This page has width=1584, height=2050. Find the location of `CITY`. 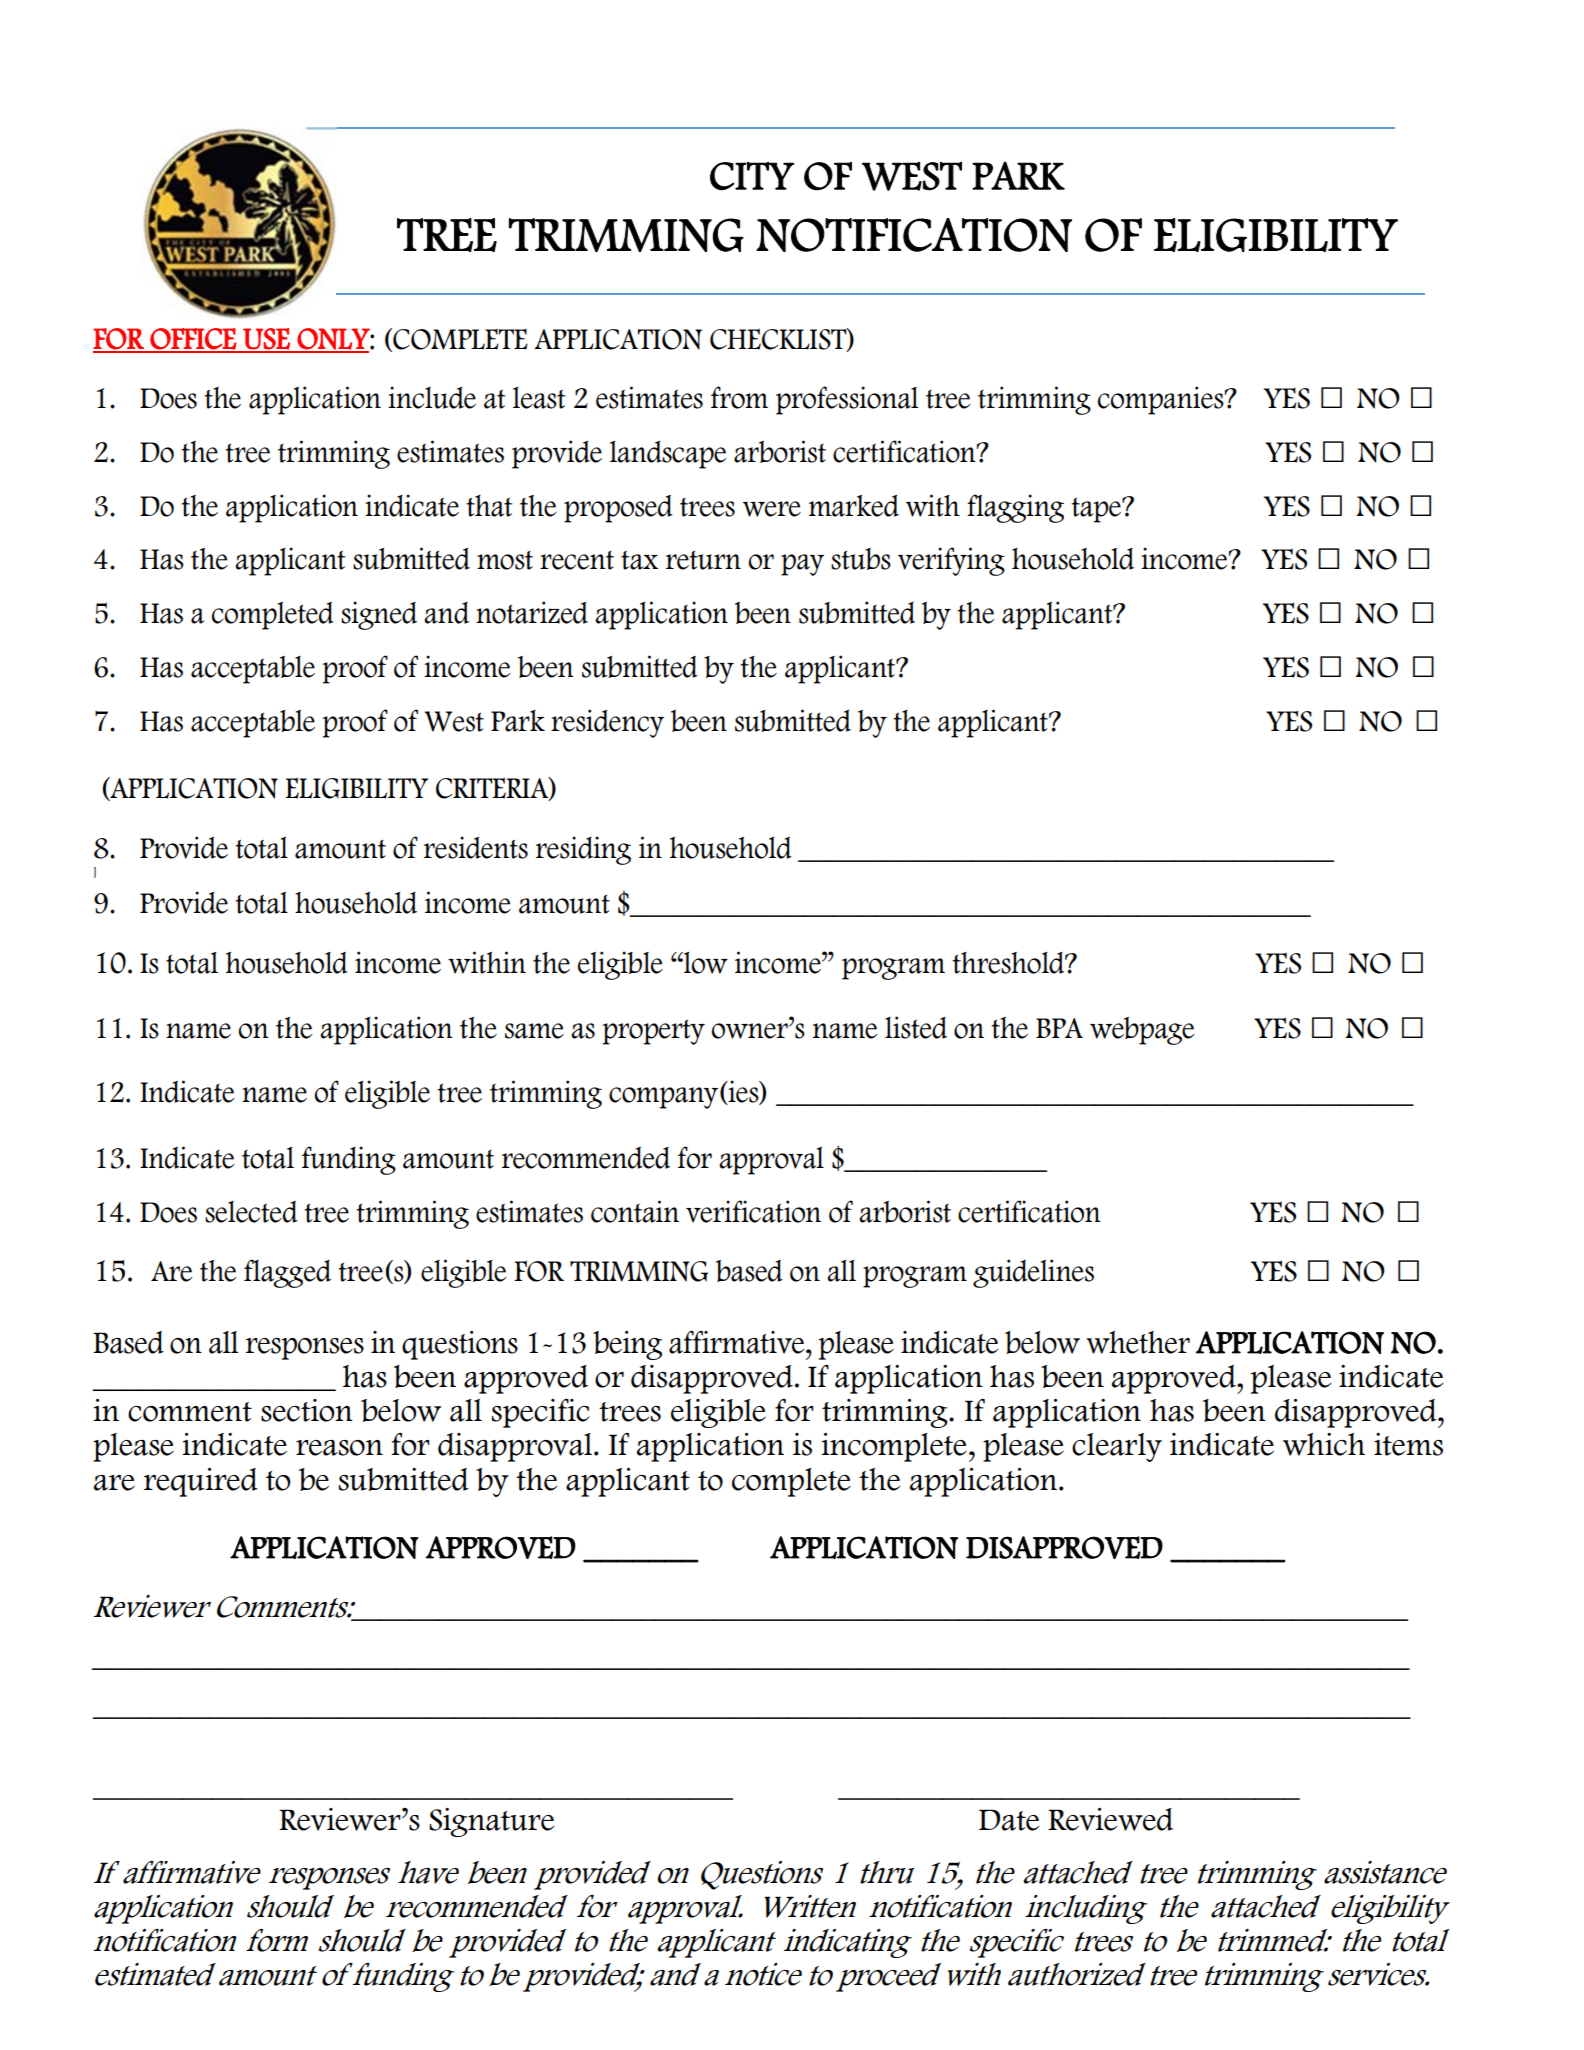

CITY is located at coordinates (752, 176).
